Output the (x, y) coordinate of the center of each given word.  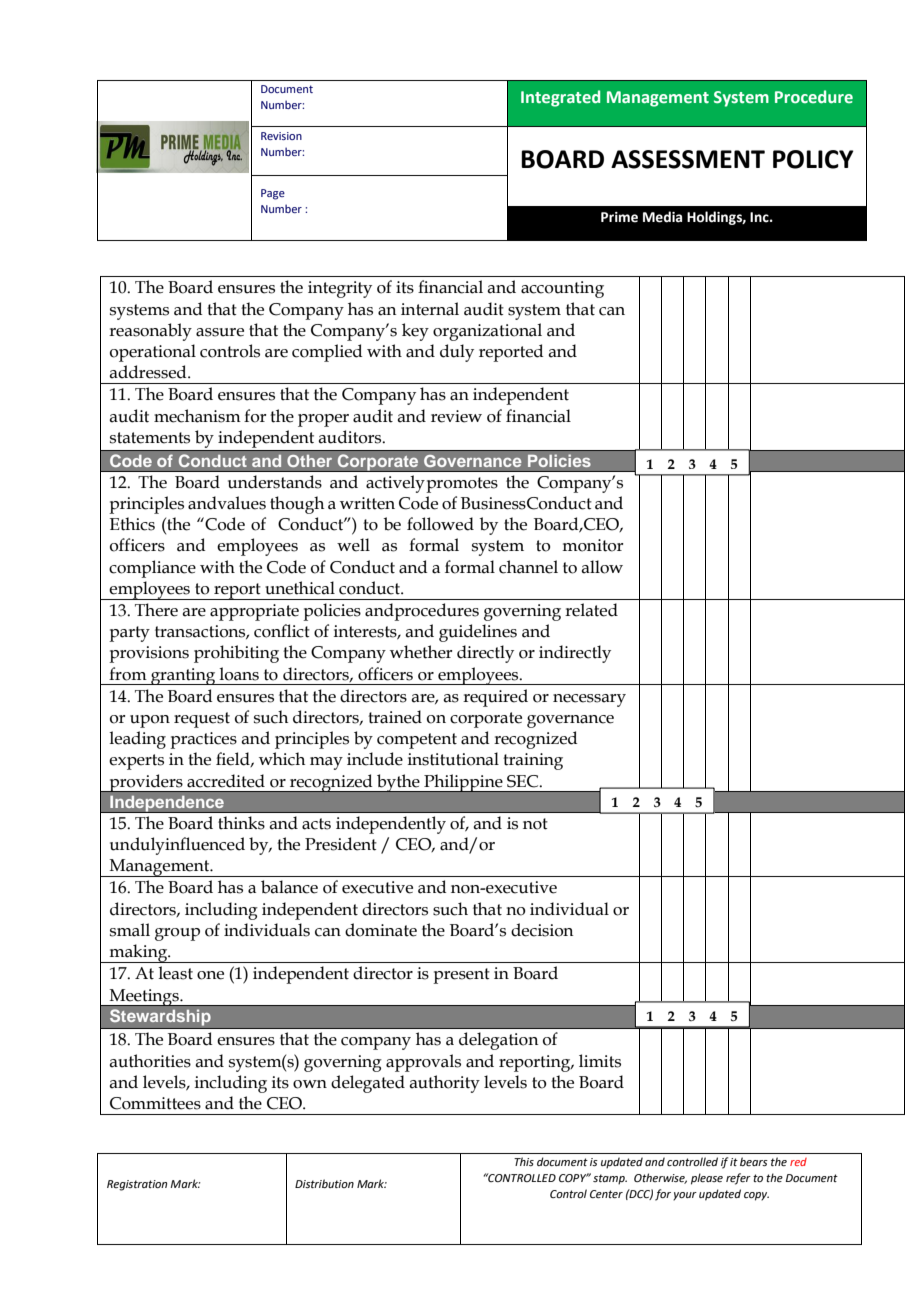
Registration (137, 1185)
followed (440, 524)
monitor (592, 545)
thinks (241, 823)
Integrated (560, 98)
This (524, 1161)
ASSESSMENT (688, 159)
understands (275, 482)
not (535, 824)
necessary (589, 700)
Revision (281, 136)
